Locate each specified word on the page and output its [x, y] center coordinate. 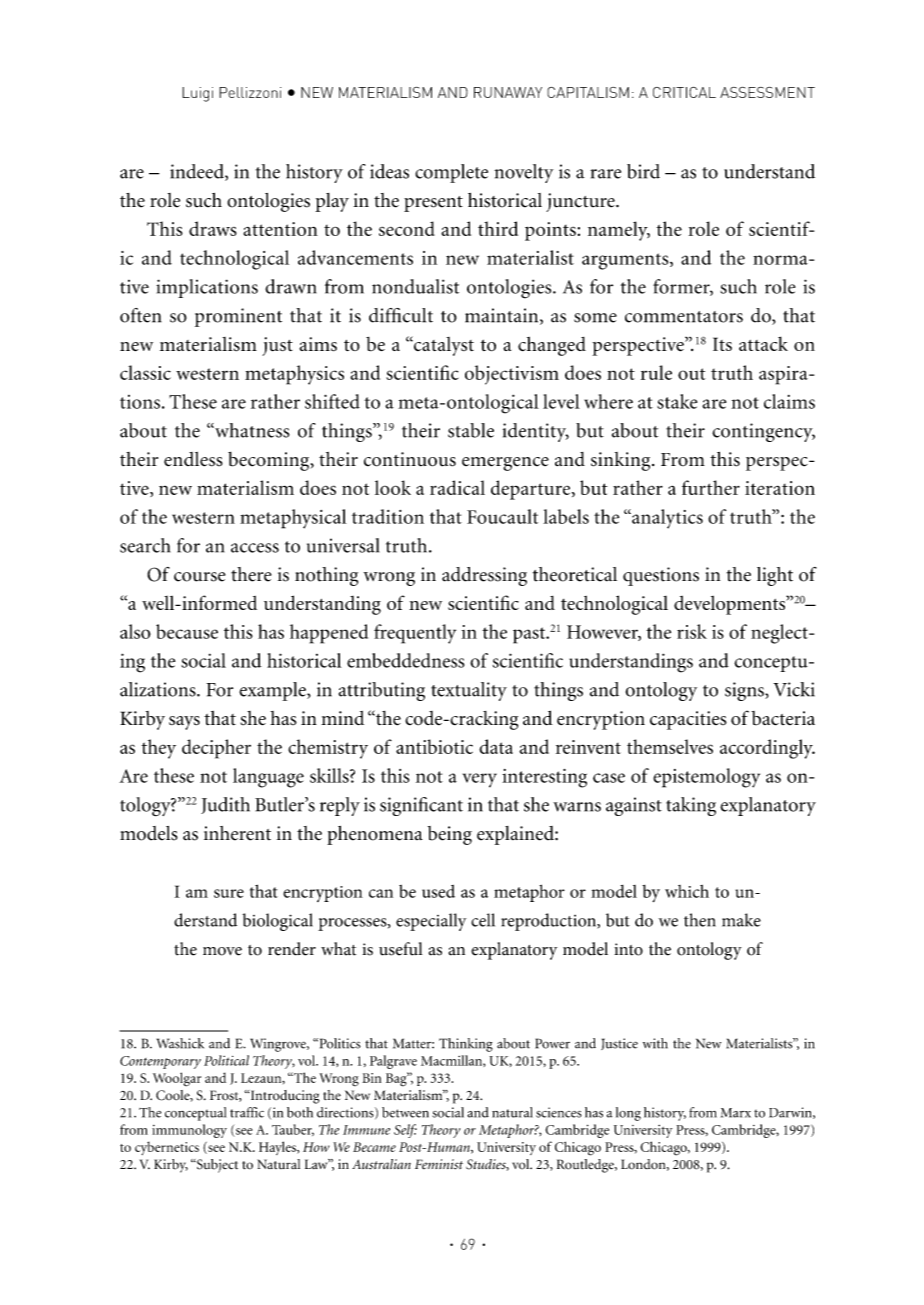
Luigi [197, 94]
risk [692, 631]
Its [722, 344]
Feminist [439, 1164]
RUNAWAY [508, 92]
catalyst [443, 346]
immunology [189, 1131]
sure [229, 893]
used [438, 891]
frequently [415, 634]
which [687, 891]
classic [145, 372]
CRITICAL [684, 92]
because [187, 631]
